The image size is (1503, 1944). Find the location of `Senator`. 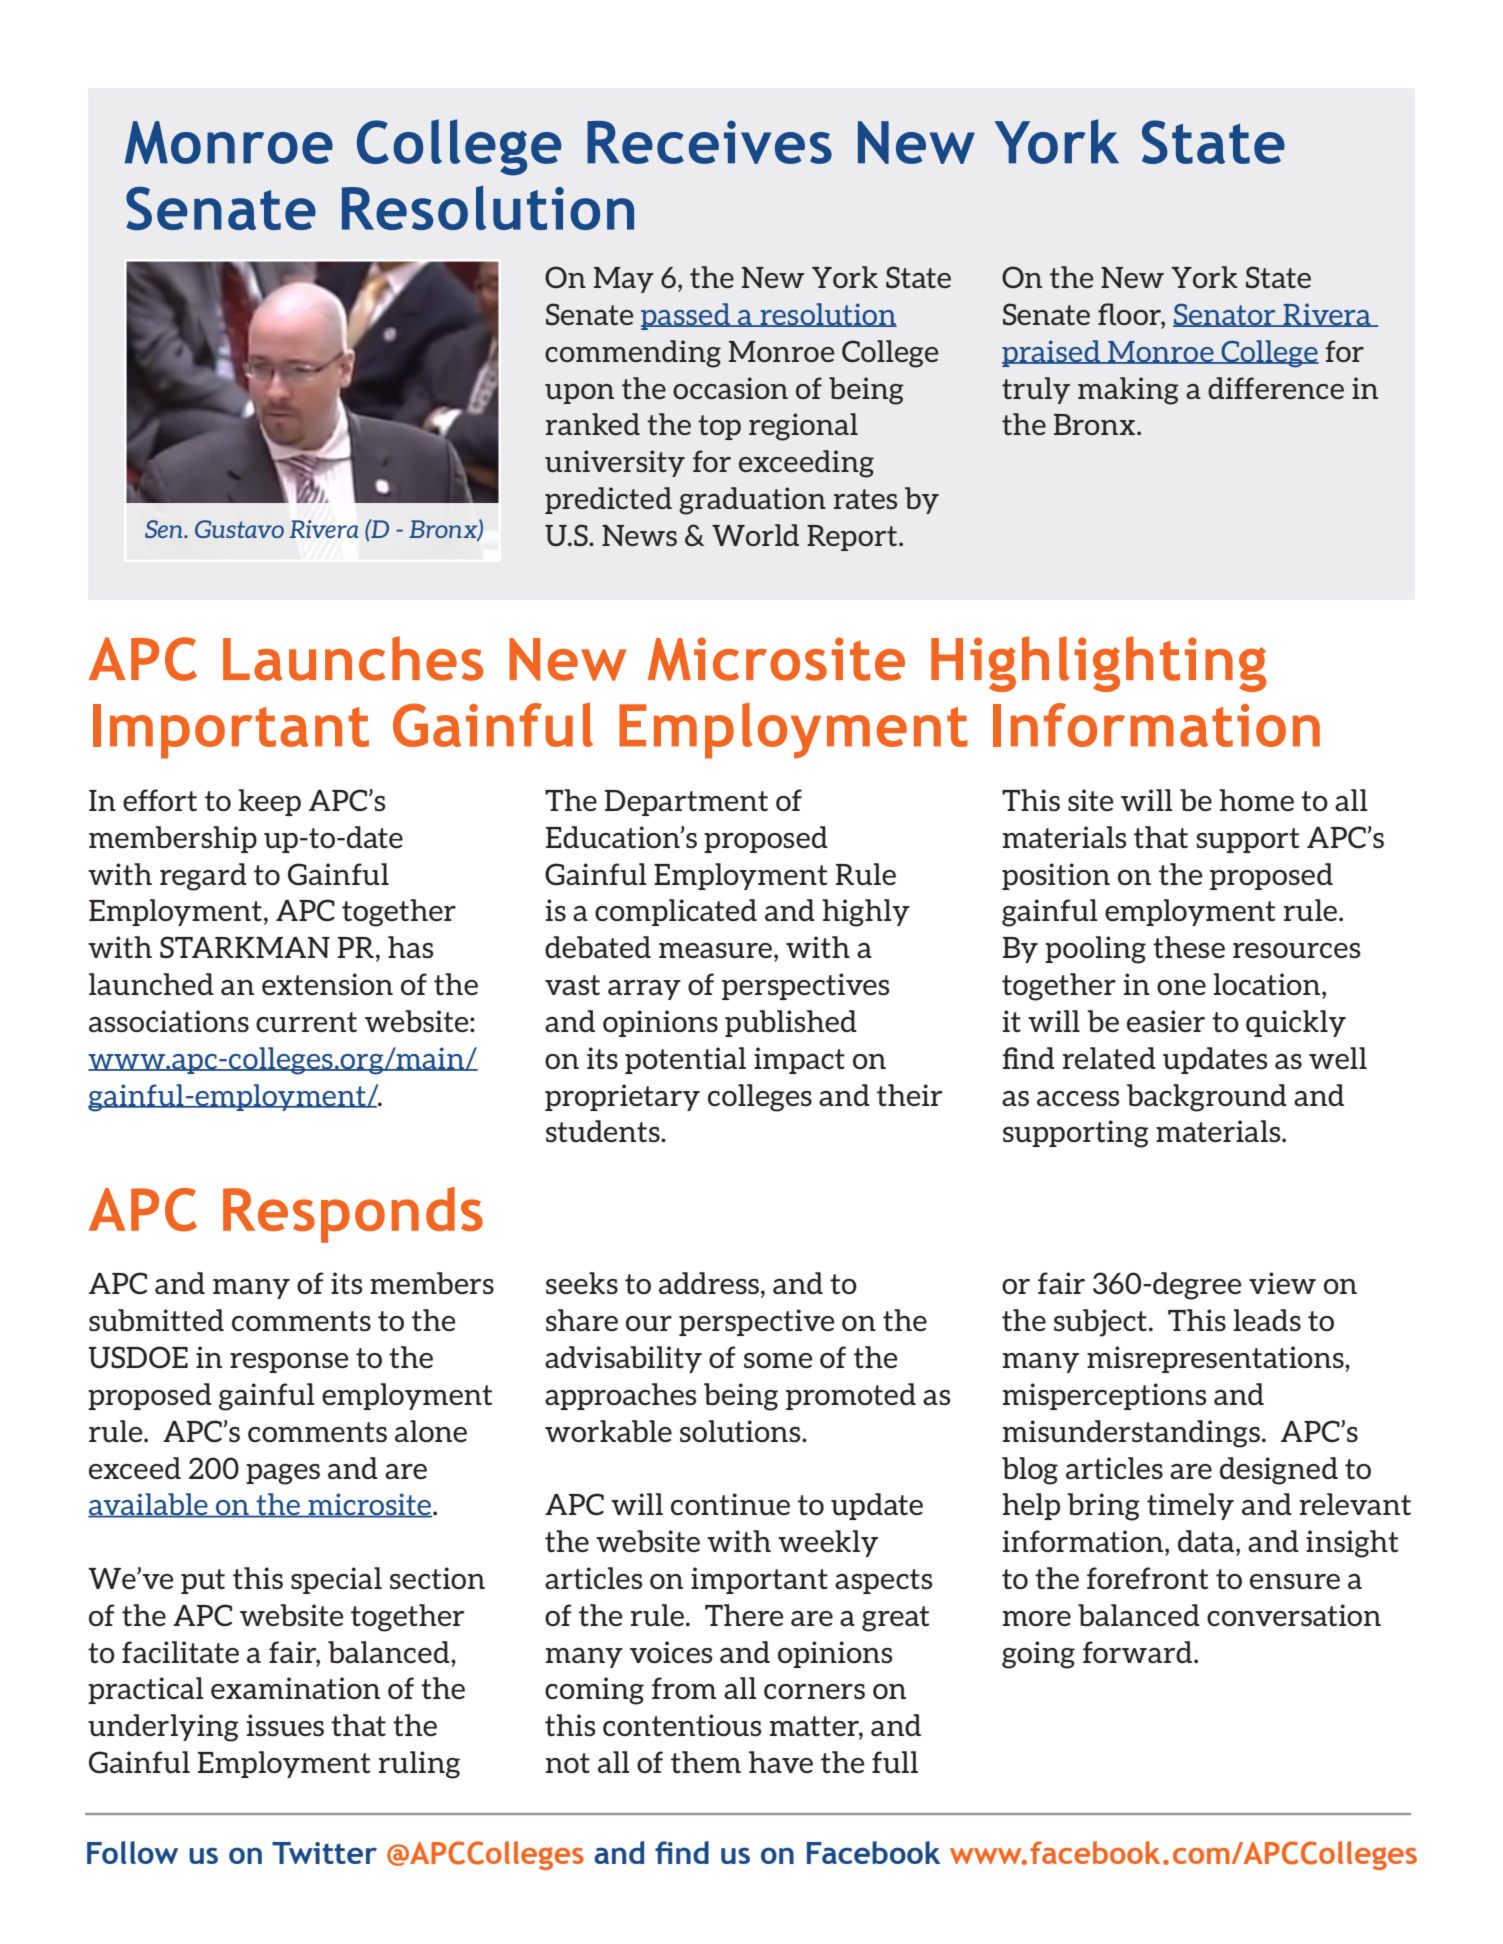

Senator is located at coordinates (1225, 315).
